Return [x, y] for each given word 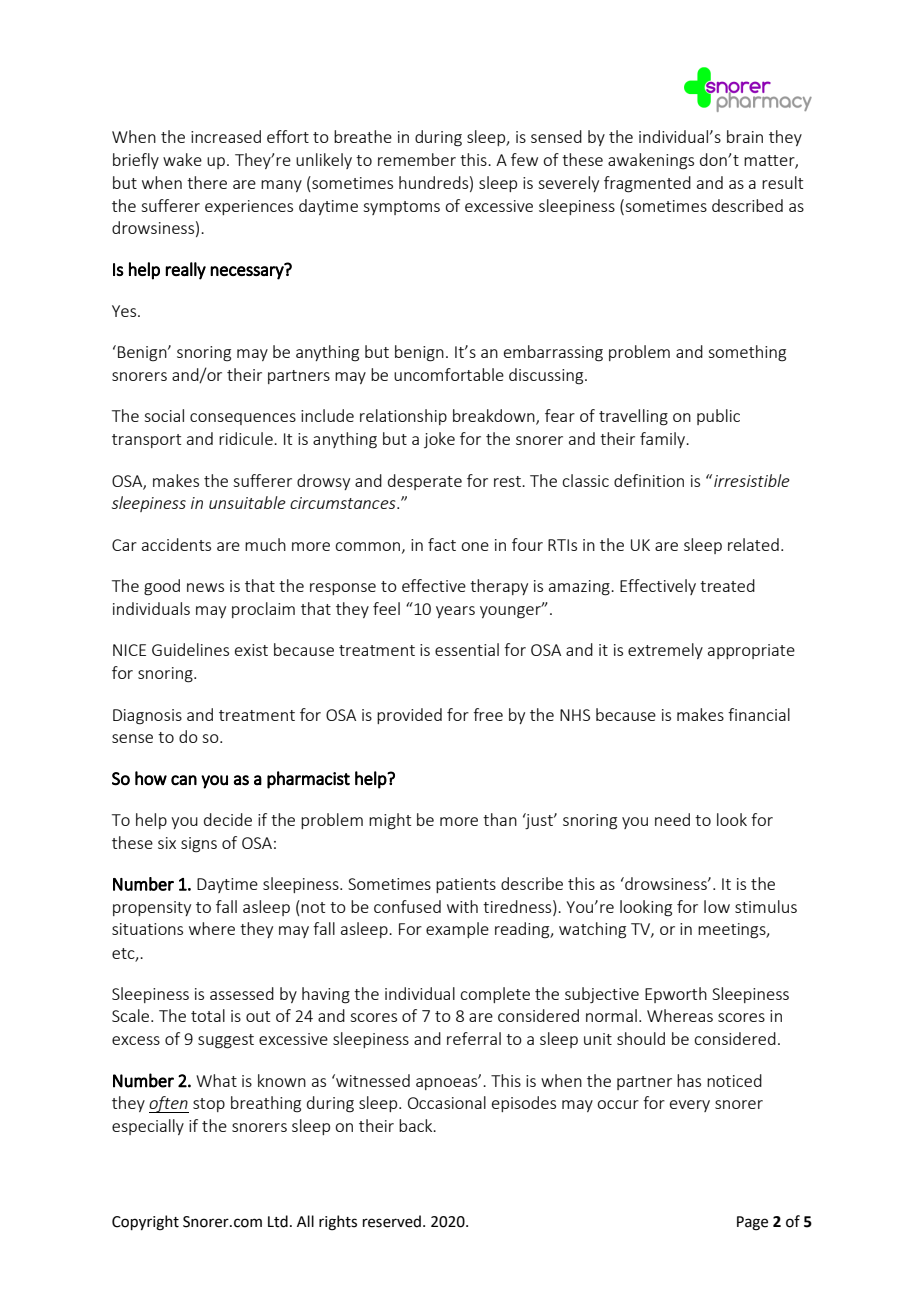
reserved [392, 1221]
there [207, 182]
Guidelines [190, 649]
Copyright [145, 1223]
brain [745, 136]
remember [417, 159]
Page [752, 1223]
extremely [665, 651]
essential [467, 649]
